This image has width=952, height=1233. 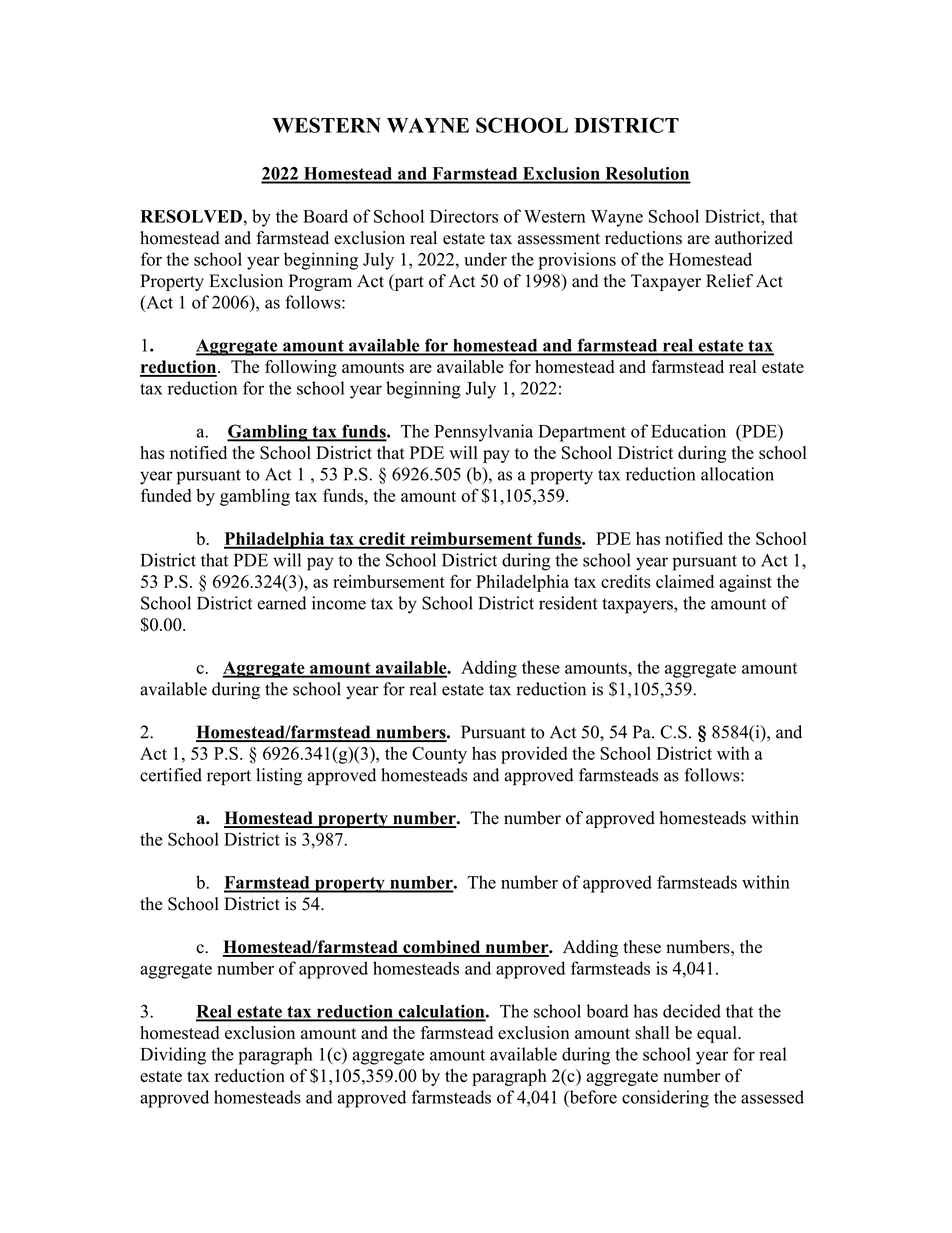 What do you see at coordinates (485, 259) in the image?
I see `under` at bounding box center [485, 259].
